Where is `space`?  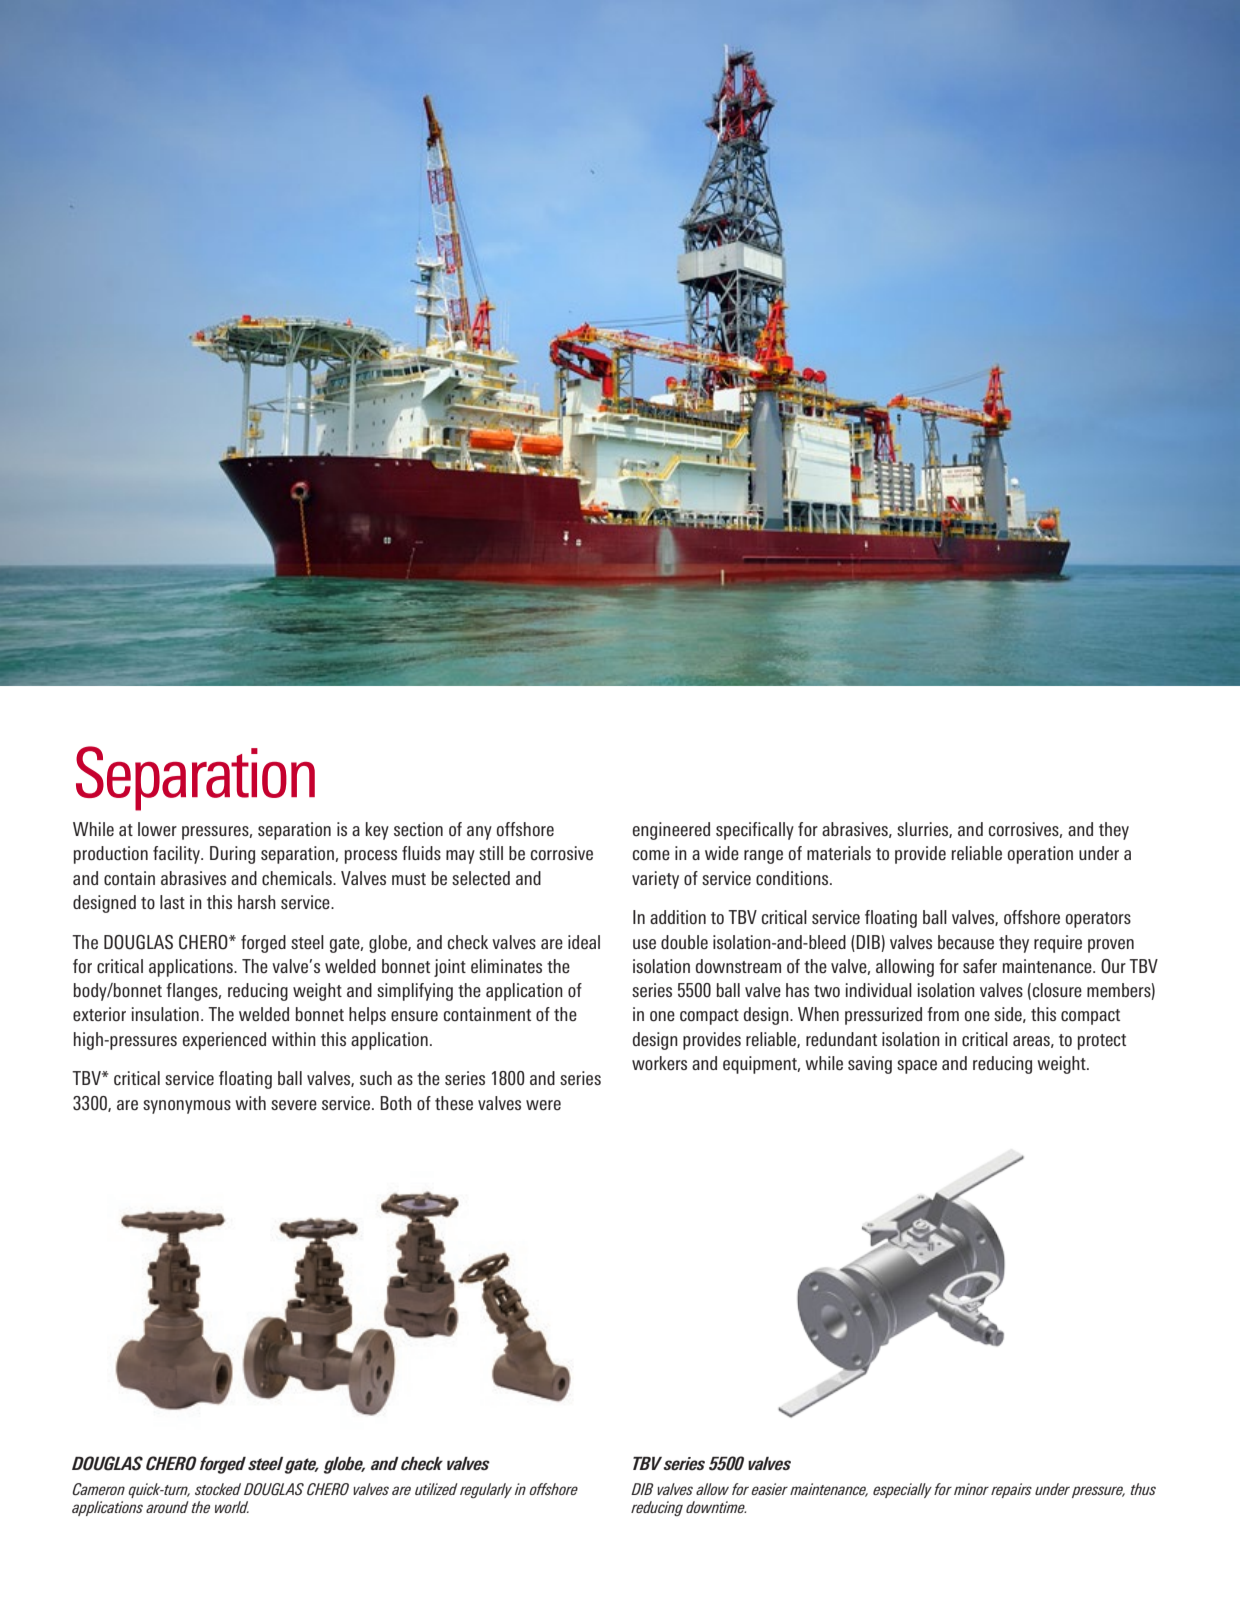
space is located at coordinates (917, 1067).
